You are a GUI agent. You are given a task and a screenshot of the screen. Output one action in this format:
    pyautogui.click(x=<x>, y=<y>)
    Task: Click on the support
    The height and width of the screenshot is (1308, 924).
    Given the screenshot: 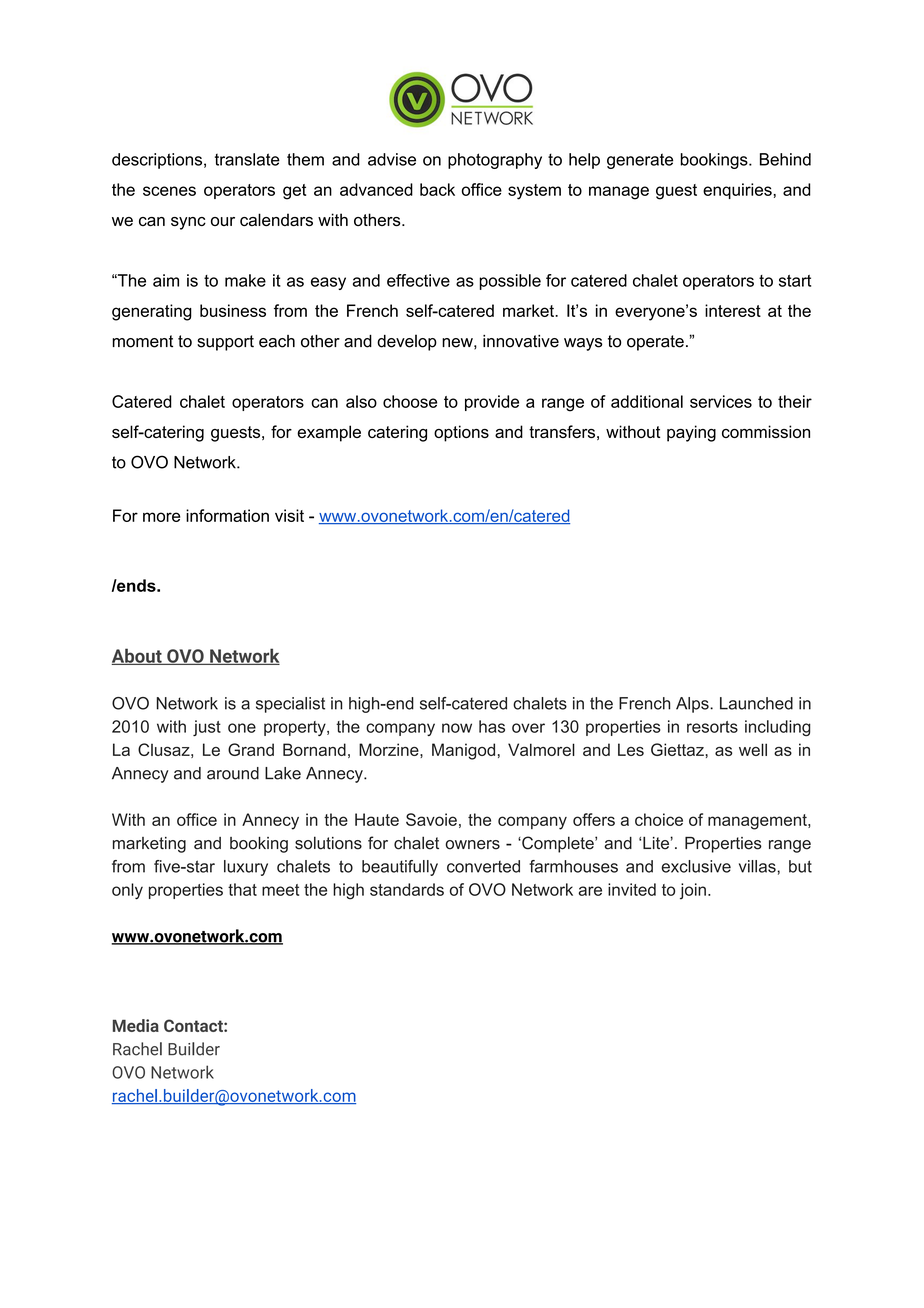 What is the action you would take?
    pyautogui.click(x=225, y=343)
